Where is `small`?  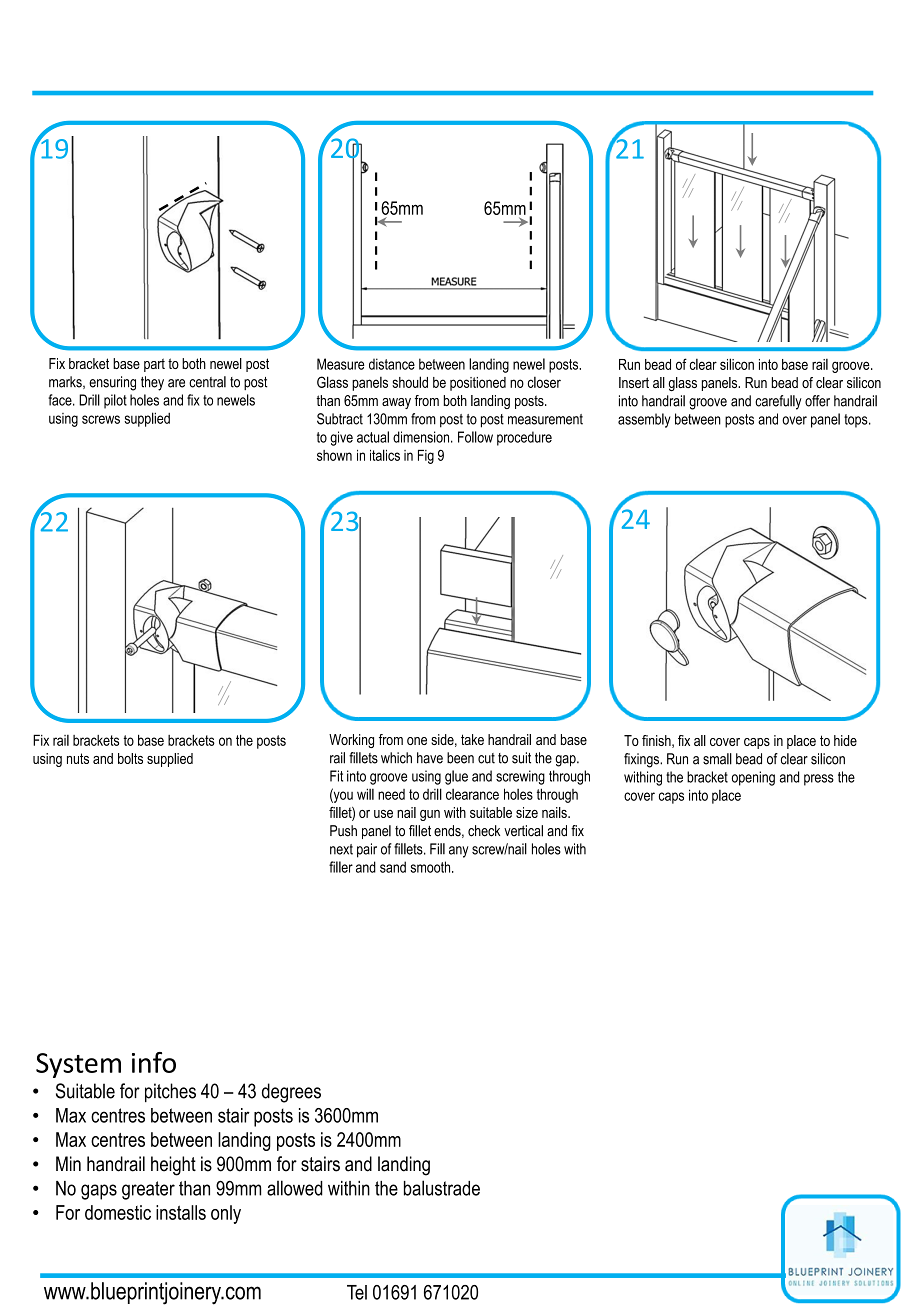 small is located at coordinates (717, 759).
